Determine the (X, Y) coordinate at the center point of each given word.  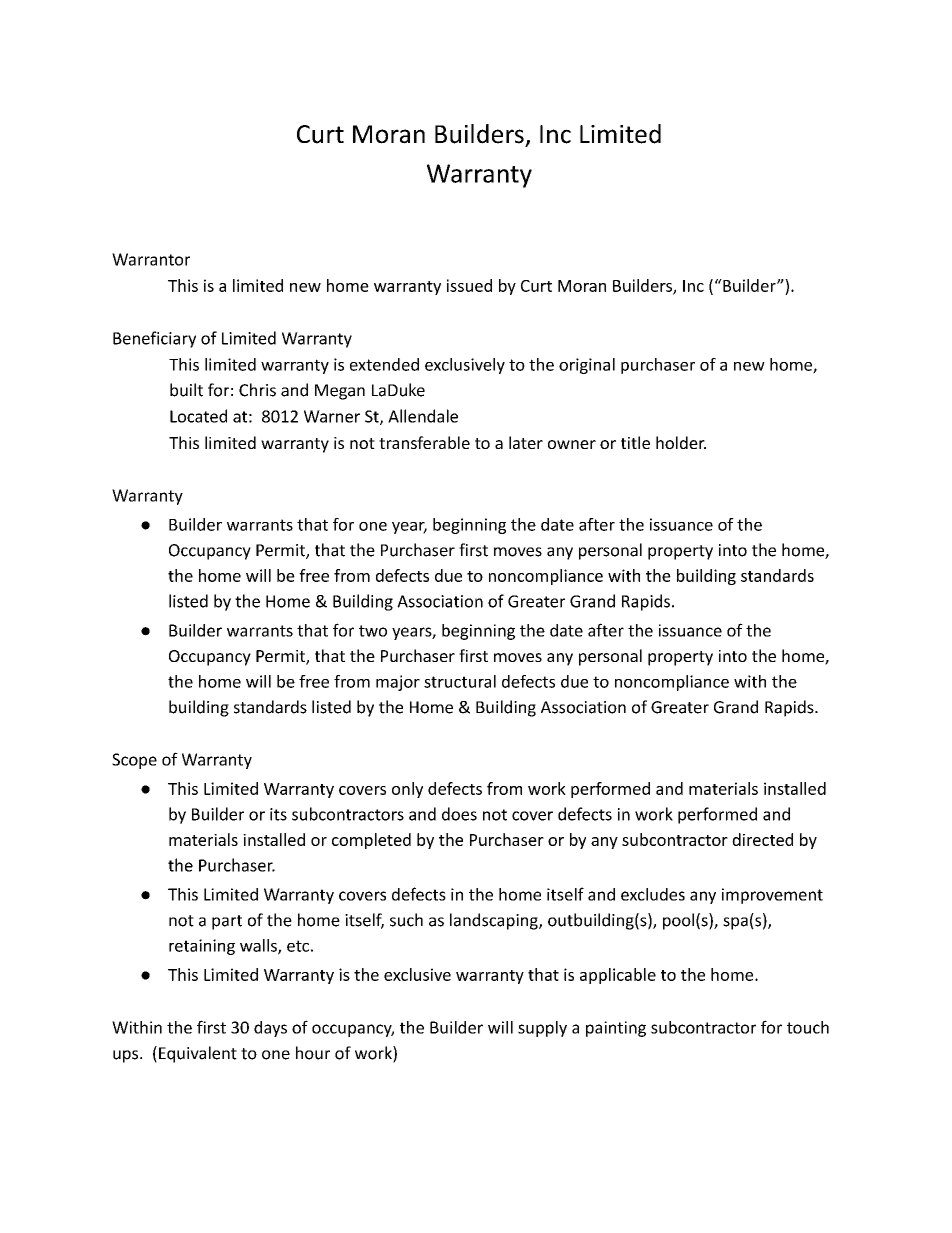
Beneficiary (154, 339)
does (459, 814)
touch (808, 1027)
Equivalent (198, 1054)
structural (460, 681)
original (587, 366)
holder (681, 442)
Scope (134, 761)
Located (198, 416)
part (227, 922)
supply (542, 1029)
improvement (772, 896)
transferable (424, 442)
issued (469, 285)
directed (762, 839)
